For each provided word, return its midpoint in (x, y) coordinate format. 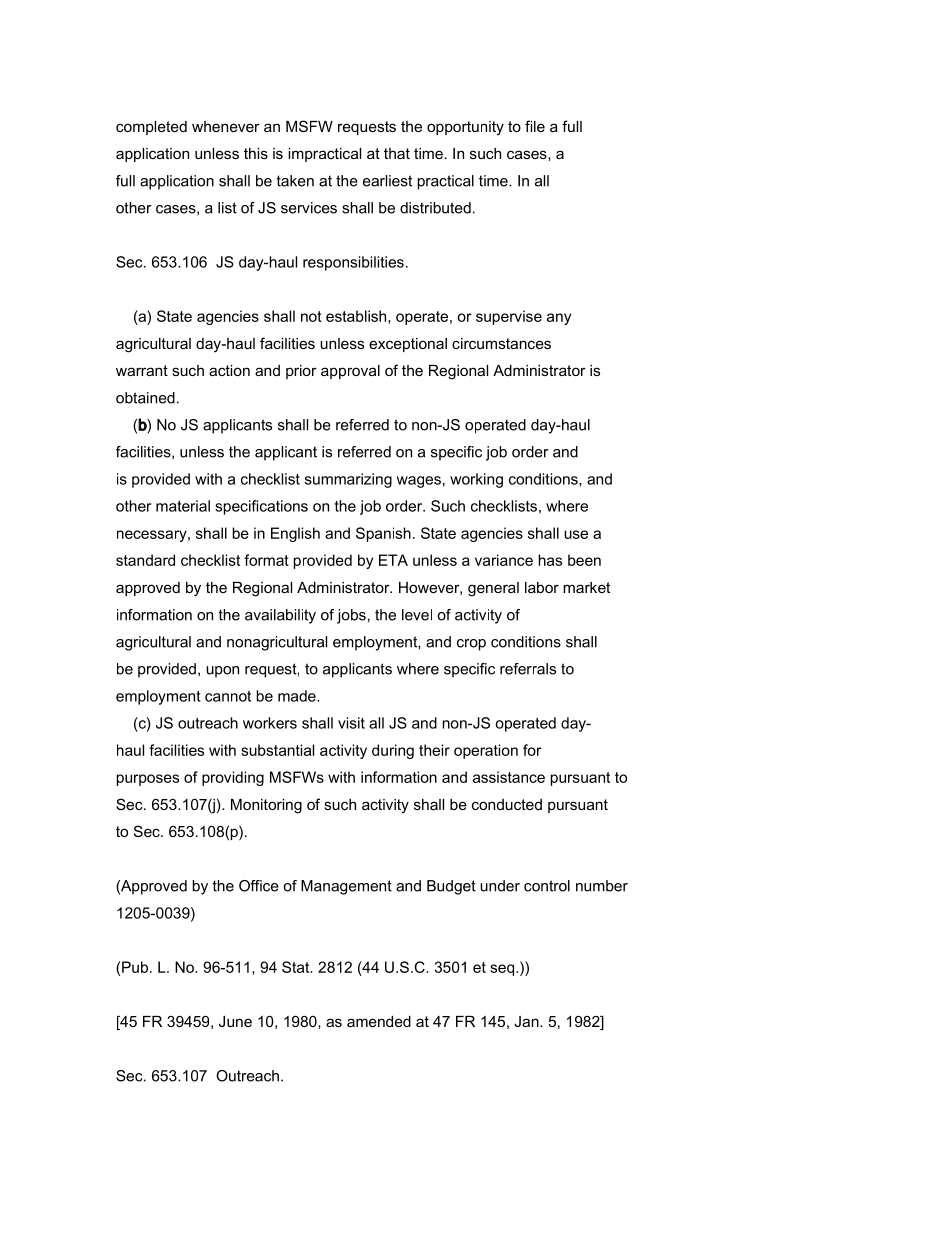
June (235, 1021)
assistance (509, 777)
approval (350, 372)
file (535, 126)
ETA (393, 560)
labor (542, 587)
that (397, 153)
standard (145, 560)
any (559, 319)
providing (233, 778)
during (393, 751)
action (229, 370)
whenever (226, 126)
